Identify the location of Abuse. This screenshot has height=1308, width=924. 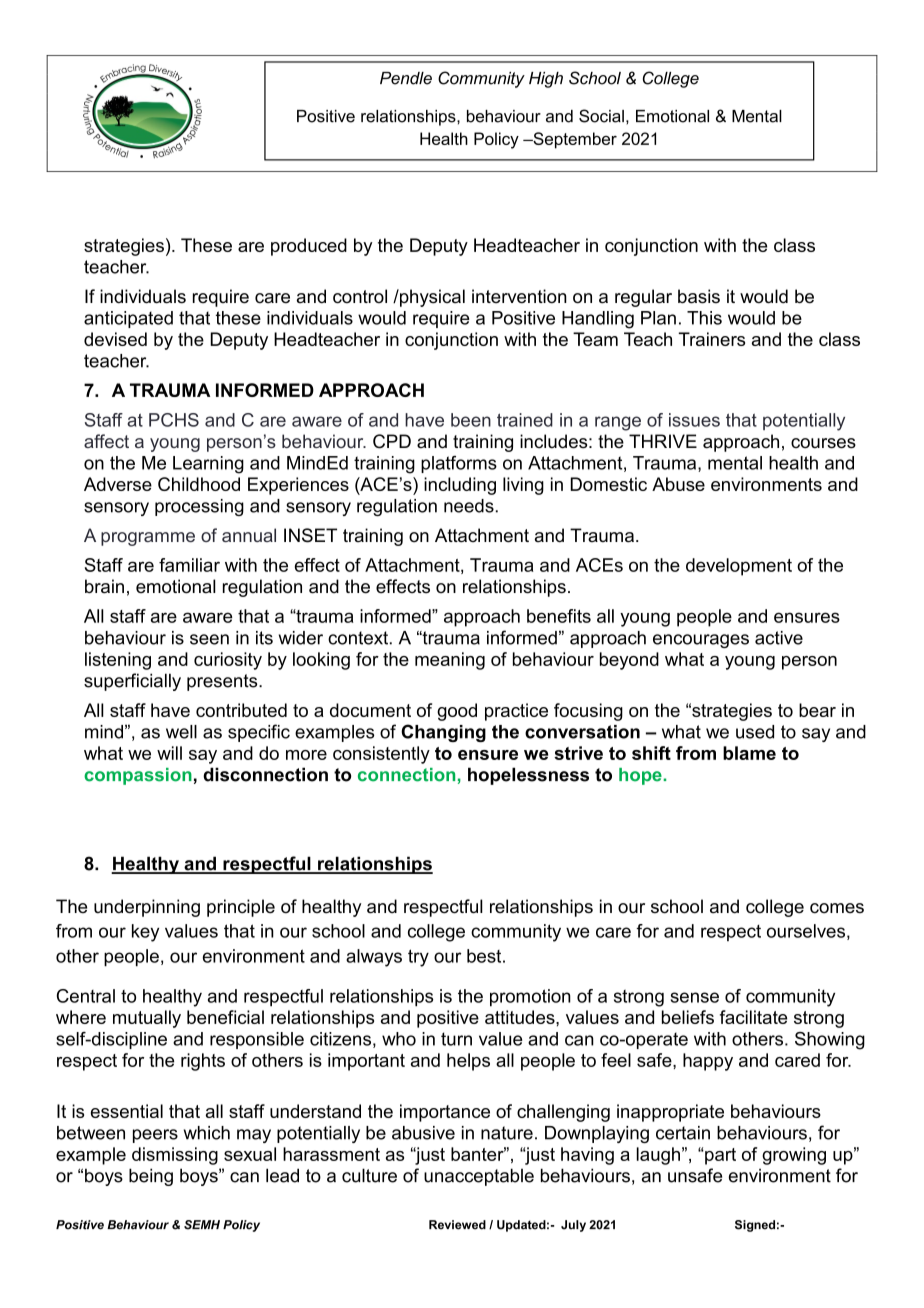
(678, 484).
